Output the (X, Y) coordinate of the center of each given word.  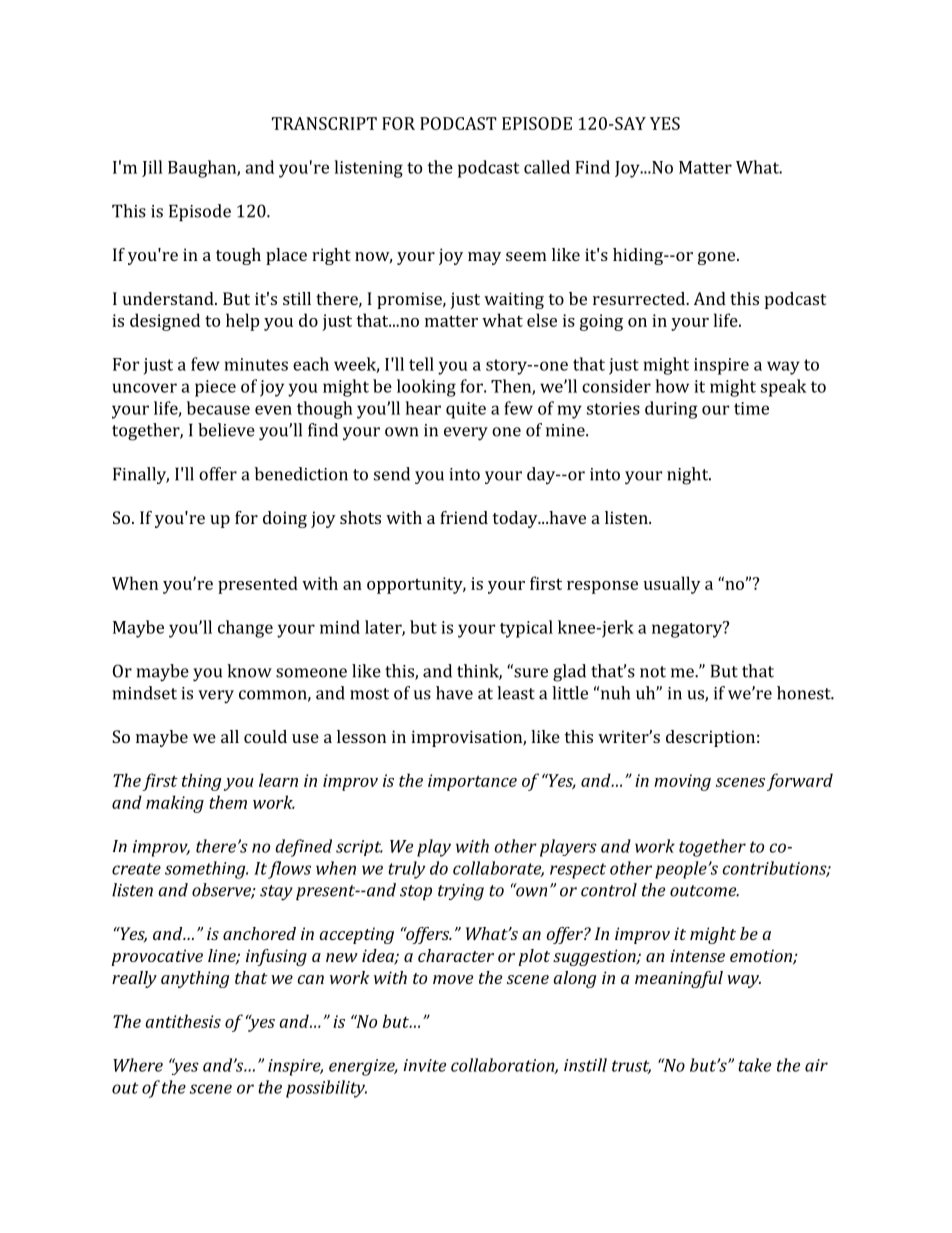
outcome (704, 891)
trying (461, 892)
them (228, 802)
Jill (152, 168)
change (245, 629)
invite (424, 1065)
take (754, 1065)
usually (672, 585)
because (218, 408)
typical (526, 629)
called (547, 167)
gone (718, 258)
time (751, 408)
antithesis (183, 1021)
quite (466, 410)
